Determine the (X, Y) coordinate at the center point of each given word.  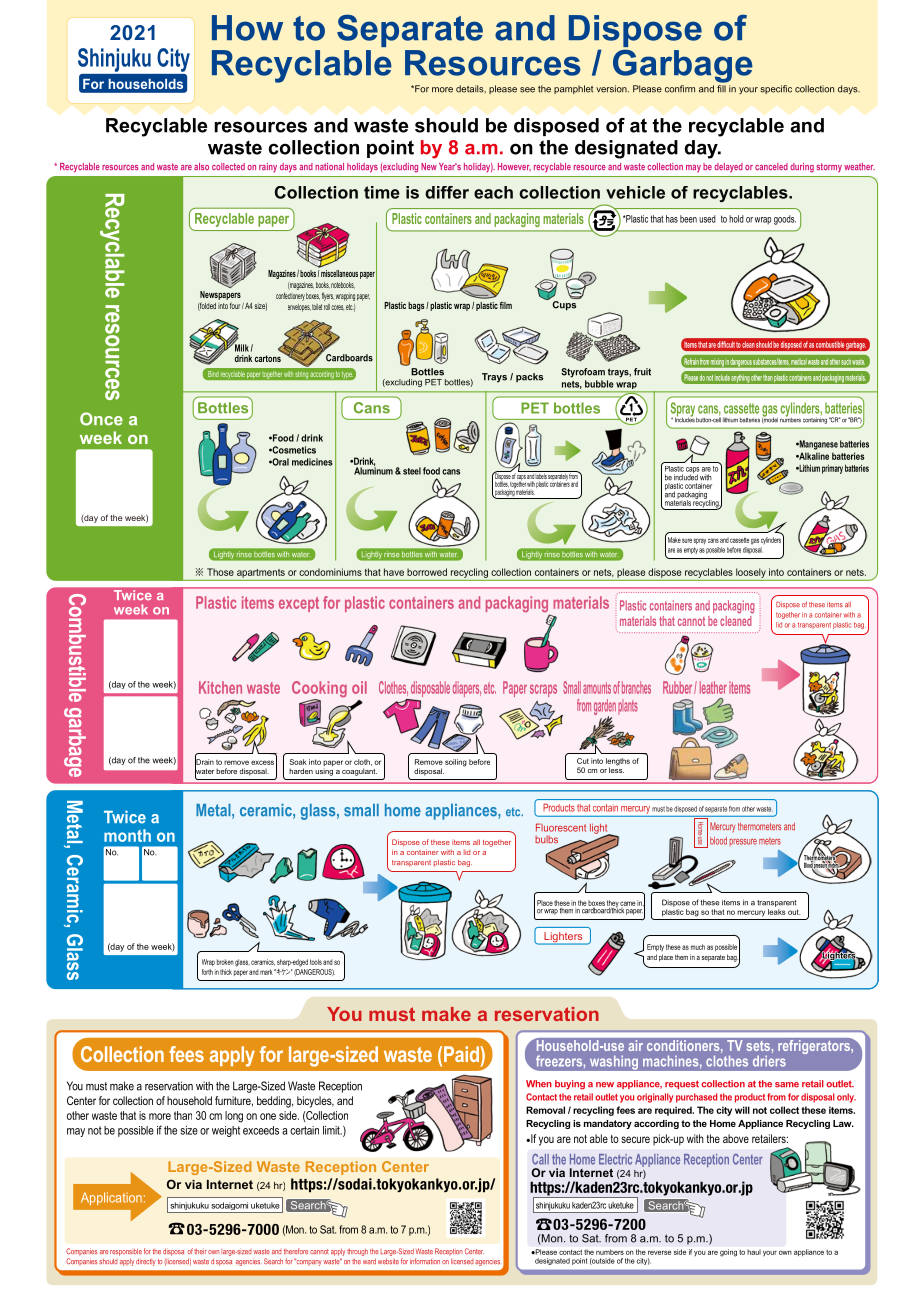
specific (776, 89)
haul (754, 1252)
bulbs (546, 839)
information (425, 1261)
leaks (777, 912)
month (127, 835)
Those (220, 572)
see (527, 90)
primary (832, 469)
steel (412, 471)
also (201, 166)
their (200, 1251)
